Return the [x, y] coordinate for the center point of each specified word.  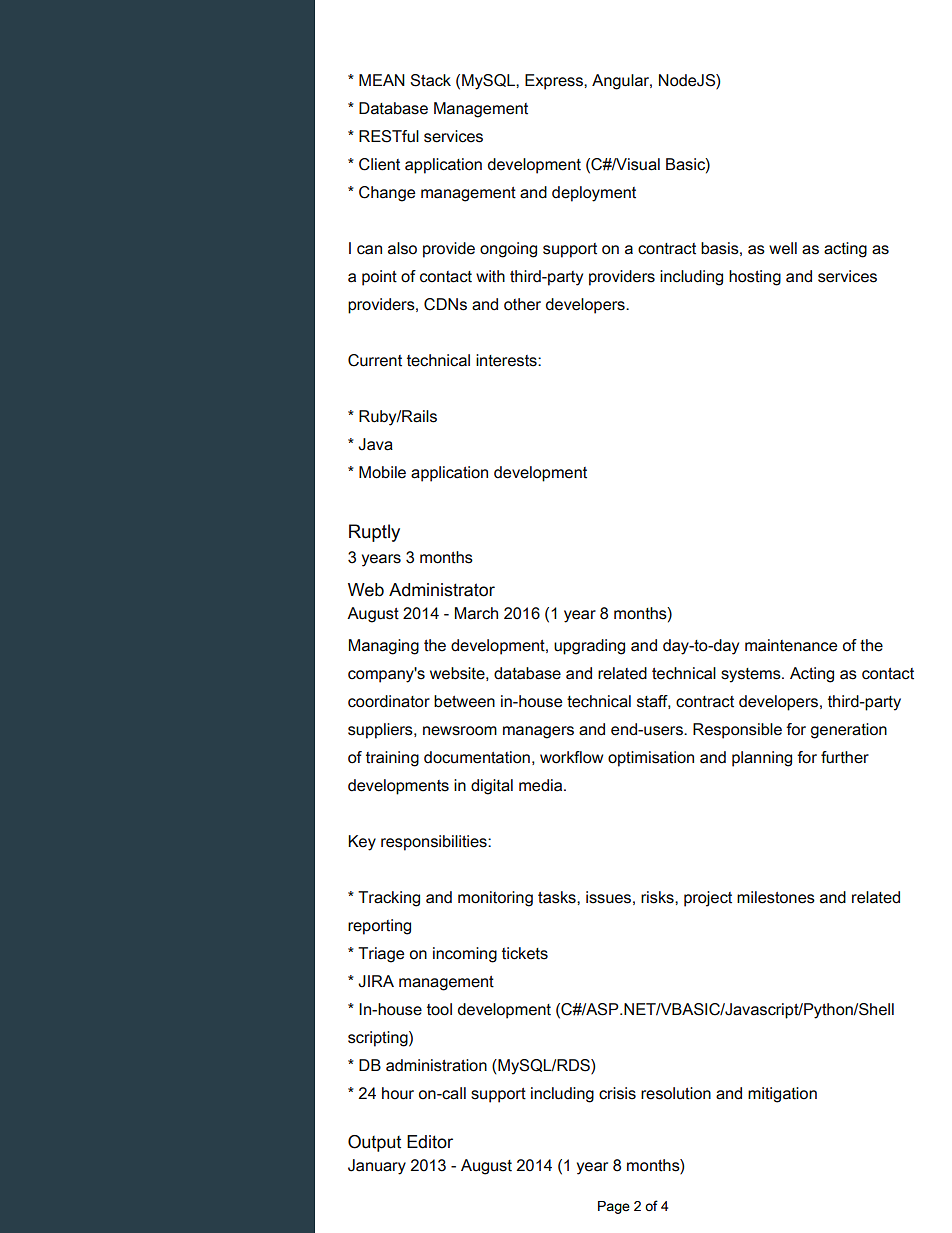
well [783, 248]
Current [375, 360]
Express [555, 82]
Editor [430, 1142]
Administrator [442, 590]
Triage [381, 955]
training [392, 759]
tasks [558, 897]
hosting [755, 278]
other [522, 304]
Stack [430, 80]
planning [762, 759]
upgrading [589, 647]
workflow [571, 757]
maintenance [791, 645]
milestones [776, 897]
